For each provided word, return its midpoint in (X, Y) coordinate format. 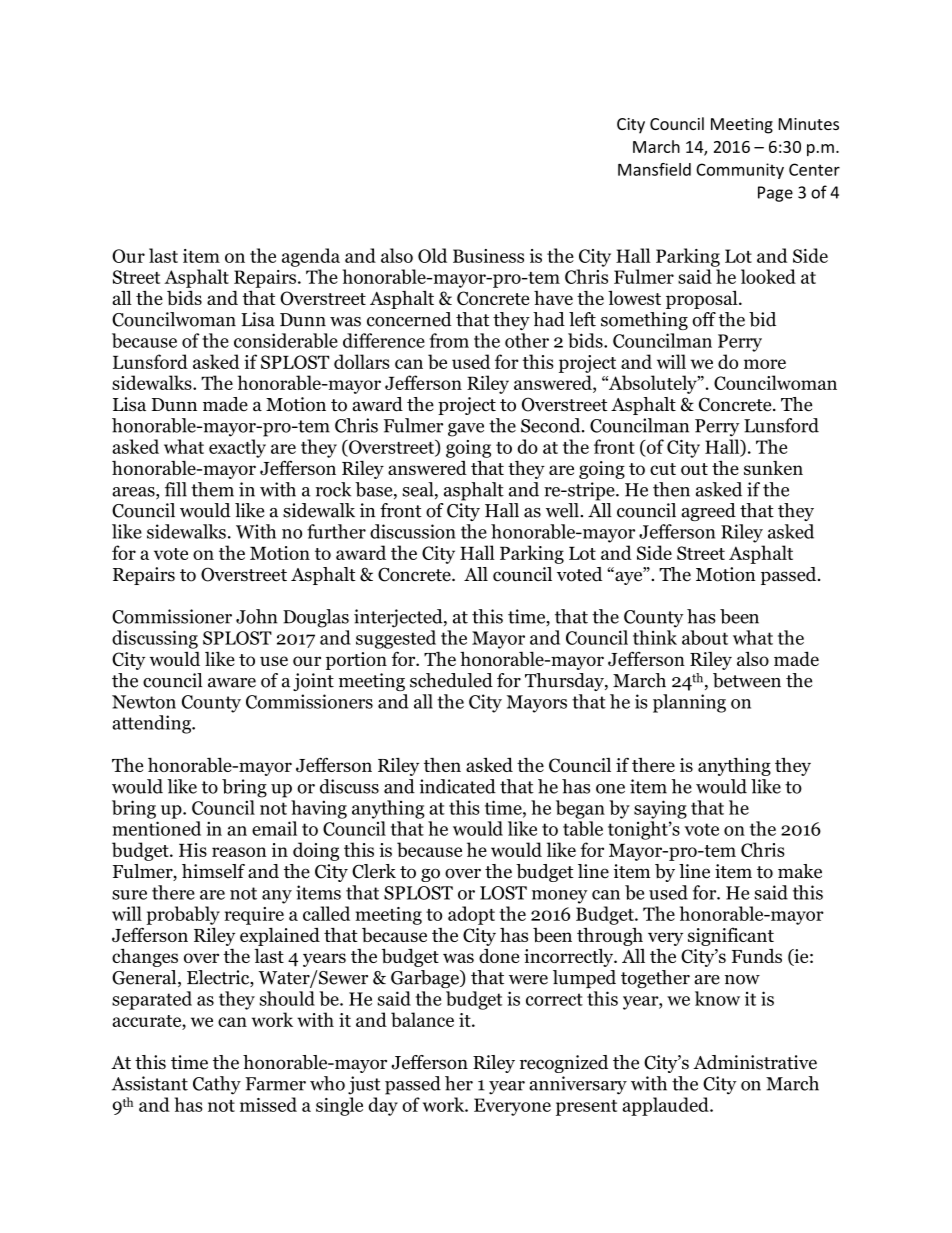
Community (740, 171)
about (705, 637)
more (765, 364)
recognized (564, 1064)
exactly (237, 448)
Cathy (217, 1085)
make (800, 871)
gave (466, 430)
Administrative (755, 1062)
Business (488, 256)
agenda (311, 257)
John (256, 616)
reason (239, 852)
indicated (457, 786)
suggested (396, 639)
